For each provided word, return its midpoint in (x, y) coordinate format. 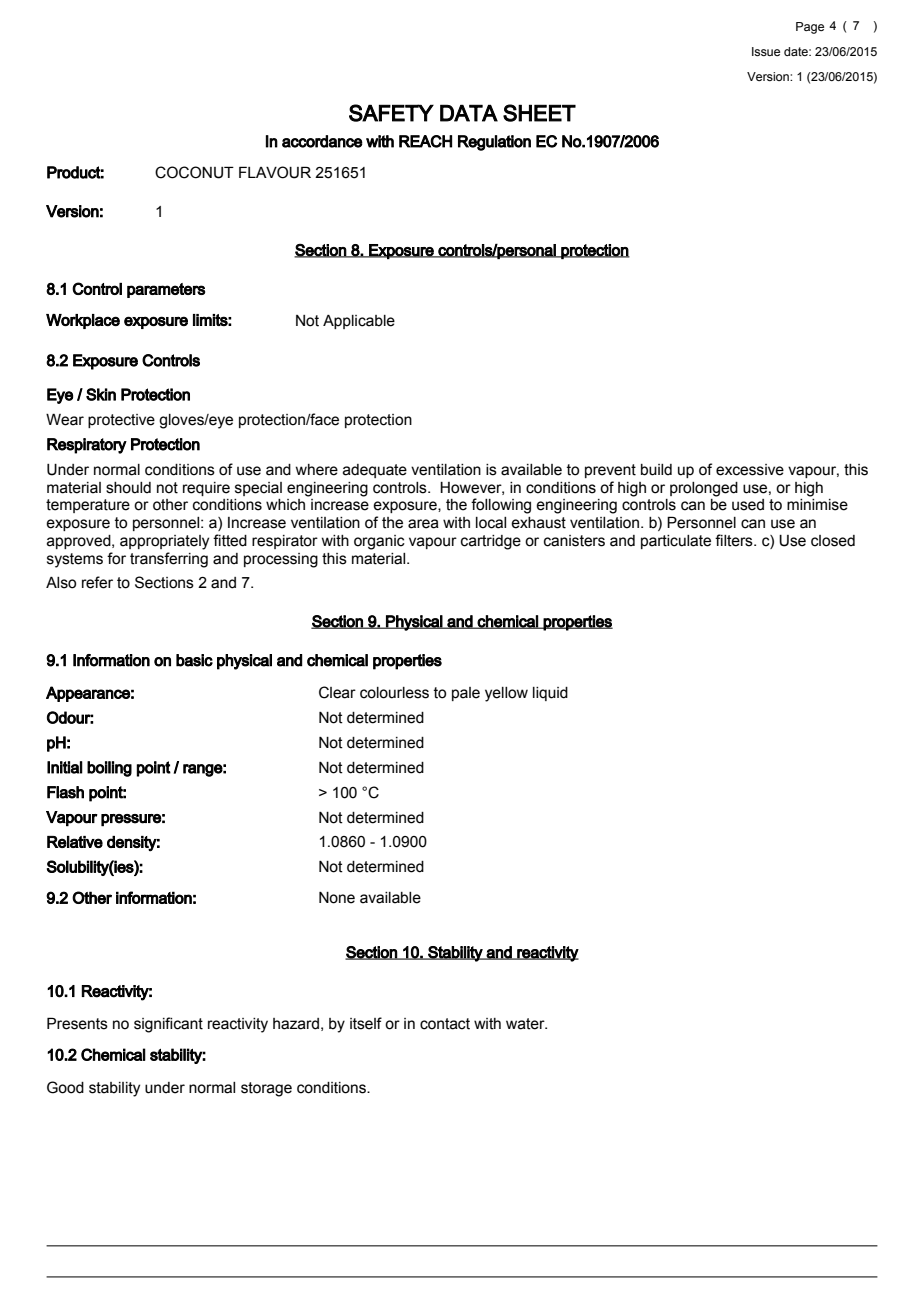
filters (735, 540)
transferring (169, 560)
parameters (166, 290)
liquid (550, 694)
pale (466, 694)
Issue (766, 51)
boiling (109, 769)
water (526, 1024)
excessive (750, 470)
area (423, 524)
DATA (469, 113)
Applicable (359, 322)
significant (168, 1025)
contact (445, 1024)
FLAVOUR (275, 172)
